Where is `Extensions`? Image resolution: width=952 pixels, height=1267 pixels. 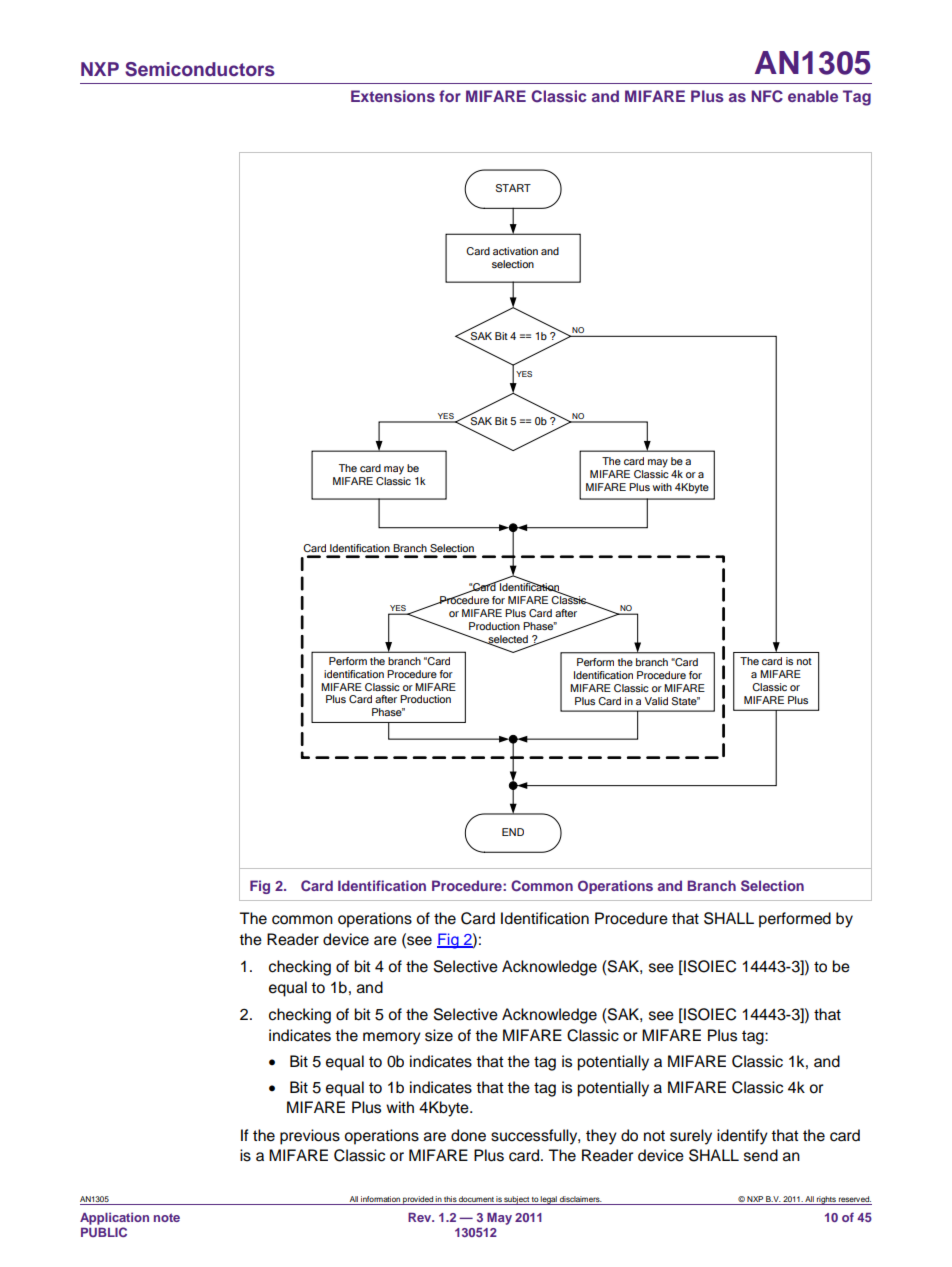 Extensions is located at coordinates (393, 96).
